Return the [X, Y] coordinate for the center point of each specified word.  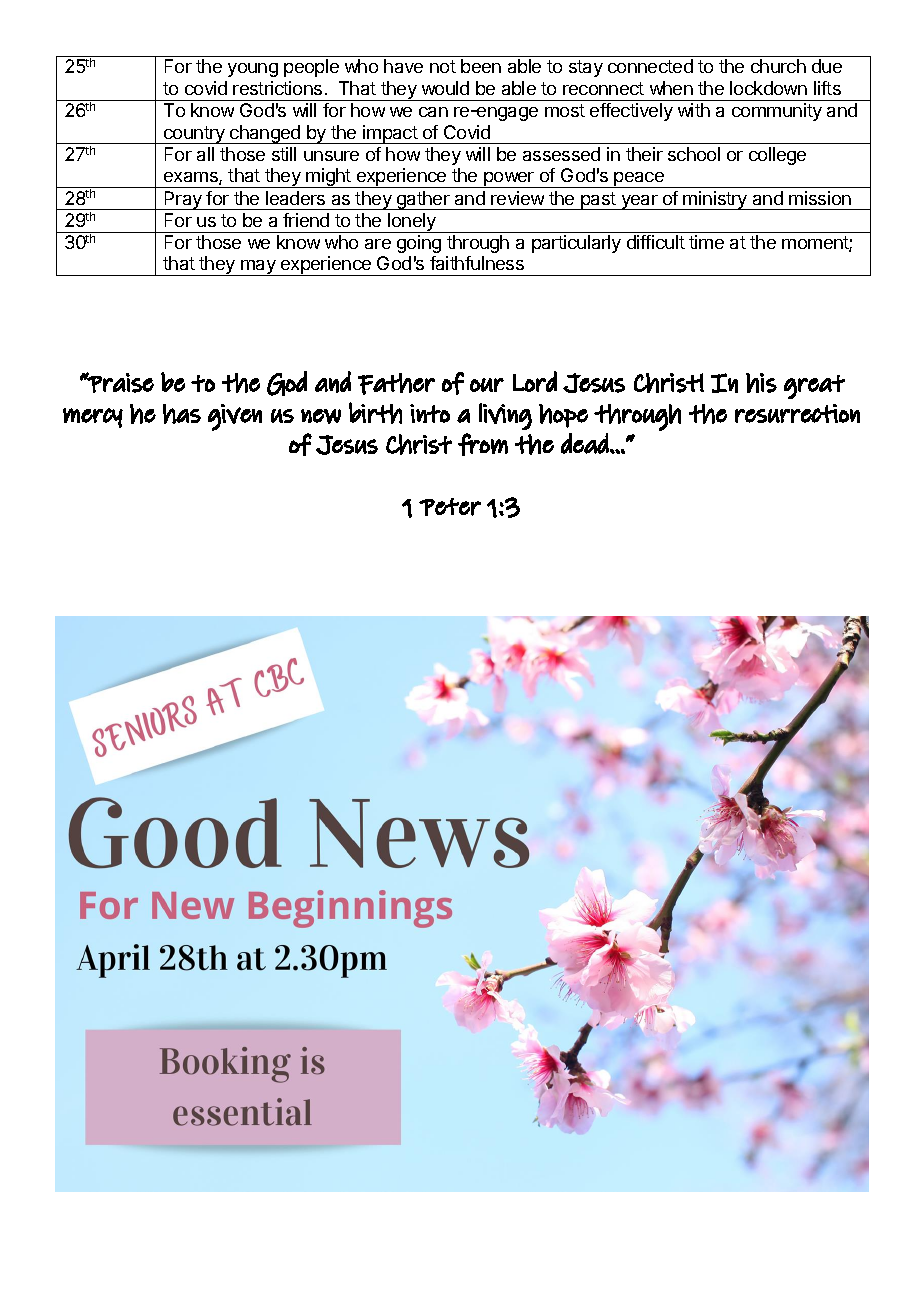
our [487, 385]
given [235, 417]
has [182, 414]
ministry [716, 200]
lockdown [768, 88]
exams [192, 178]
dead [585, 443]
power [509, 180]
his [761, 383]
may [258, 268]
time [706, 242]
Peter [450, 507]
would [445, 88]
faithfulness [477, 263]
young [253, 70]
